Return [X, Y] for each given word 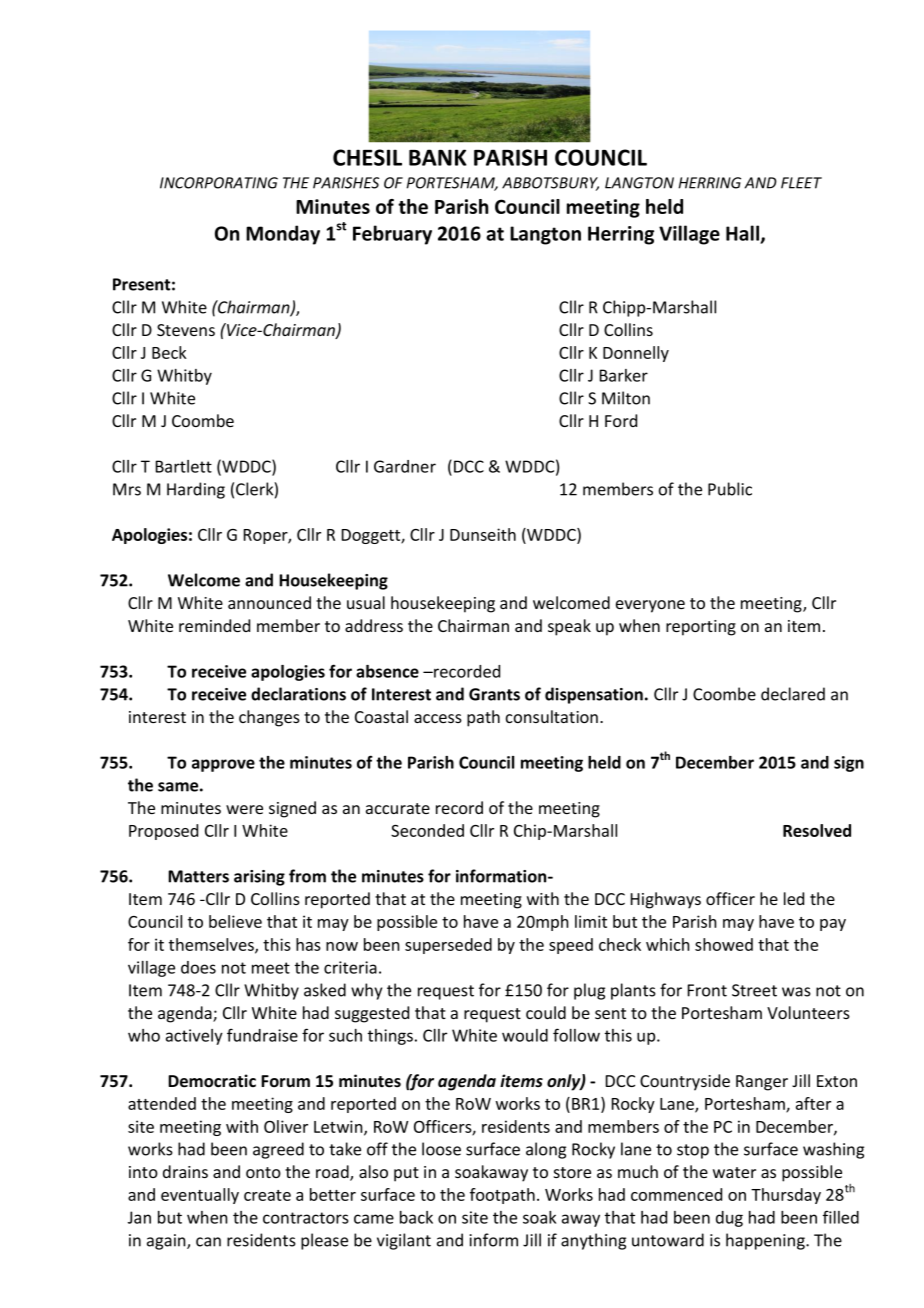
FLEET [801, 183]
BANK [438, 157]
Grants [494, 694]
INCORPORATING [219, 183]
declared [793, 694]
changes [269, 718]
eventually [200, 1196]
